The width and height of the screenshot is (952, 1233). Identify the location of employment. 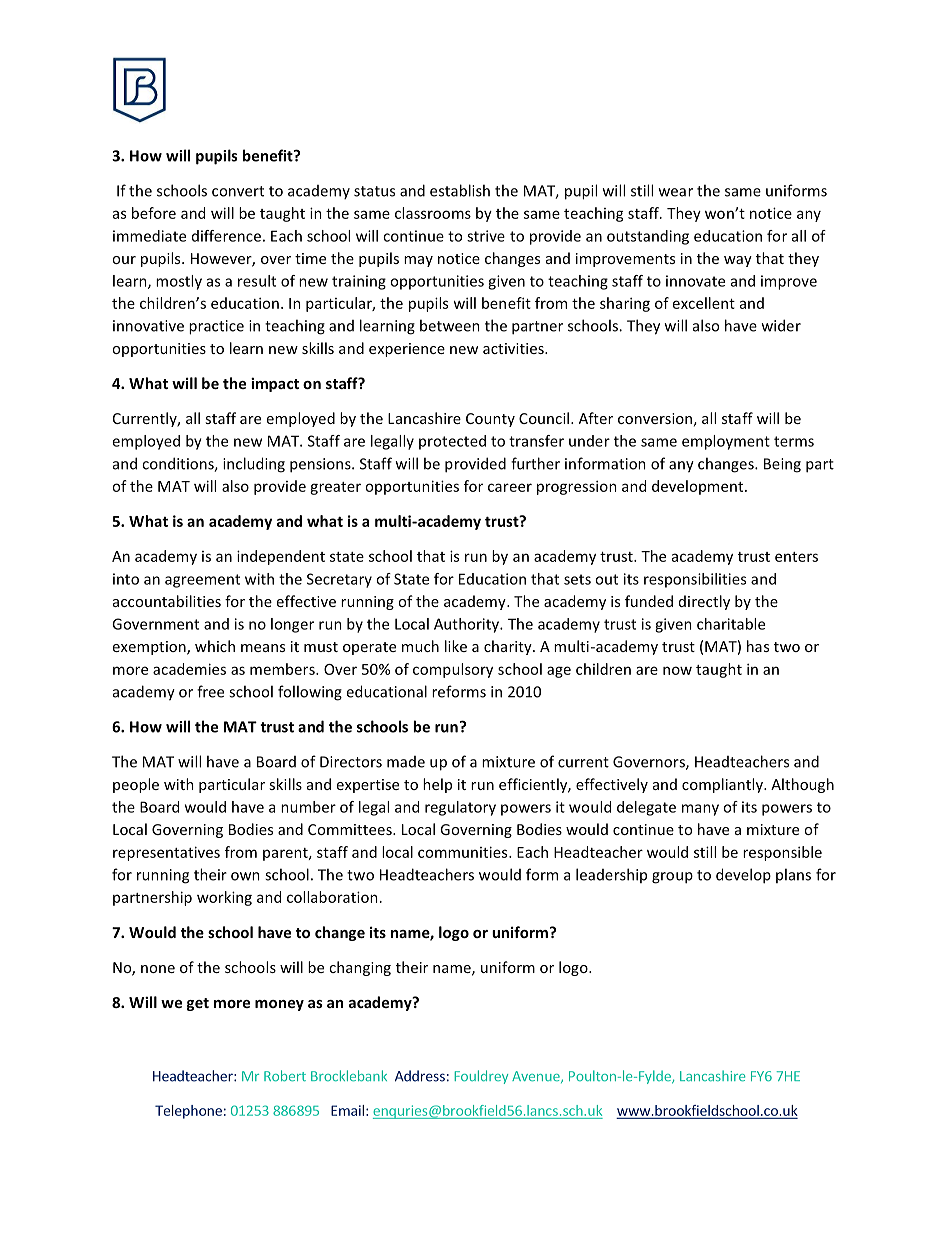
(726, 442).
